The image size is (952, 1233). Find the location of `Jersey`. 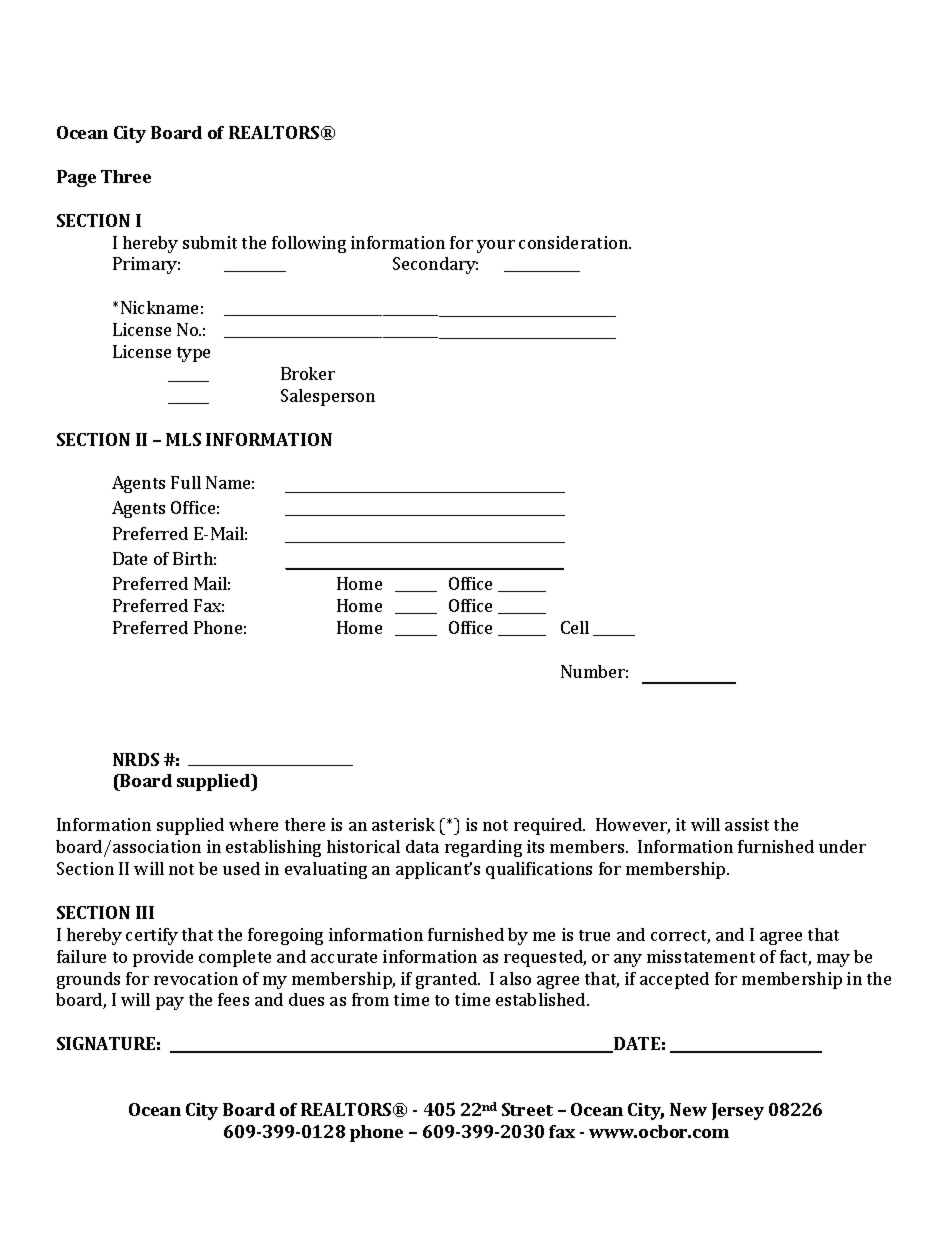

Jersey is located at coordinates (738, 1111).
